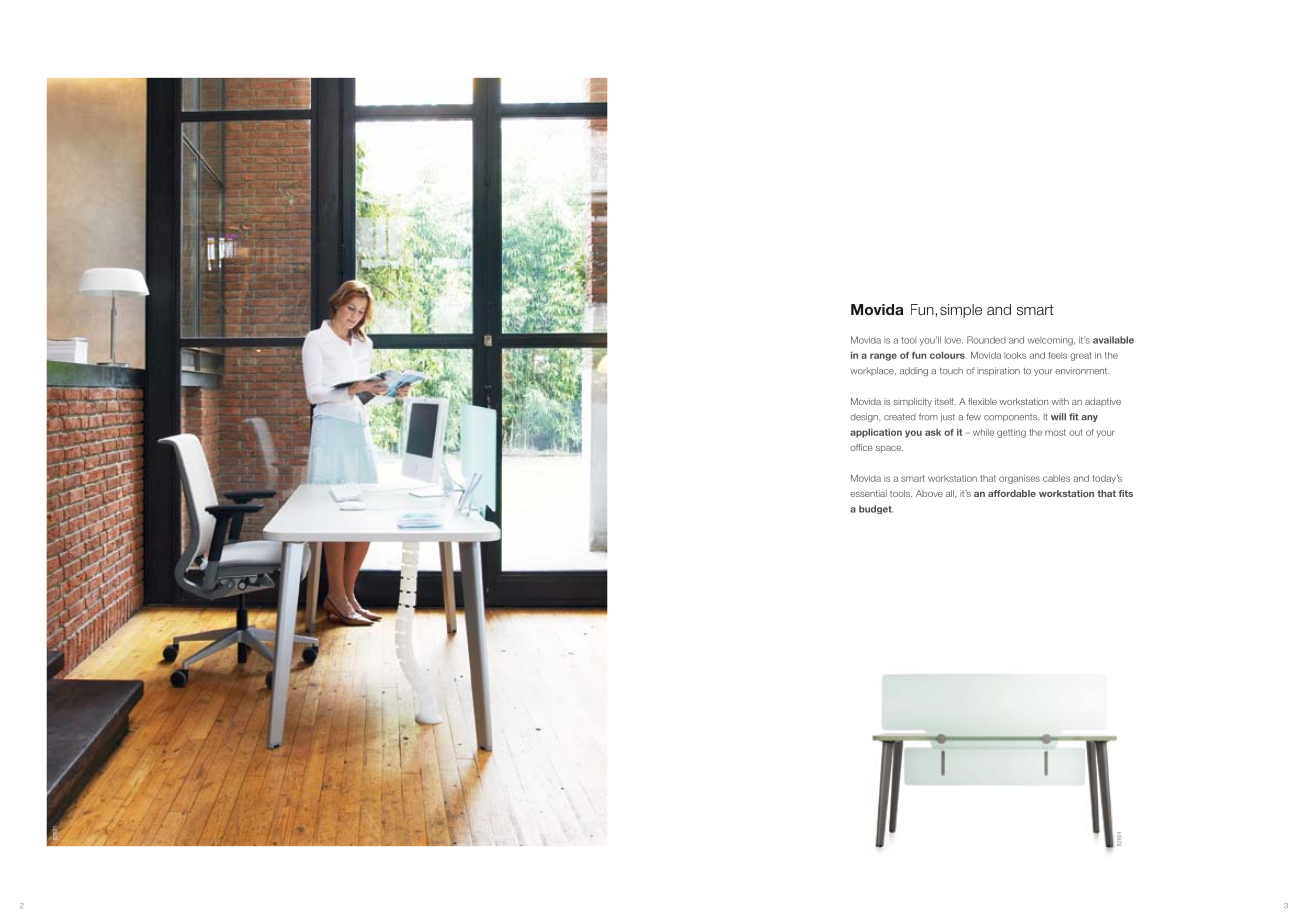 The image size is (1308, 924). What do you see at coordinates (1076, 432) in the image?
I see `out` at bounding box center [1076, 432].
